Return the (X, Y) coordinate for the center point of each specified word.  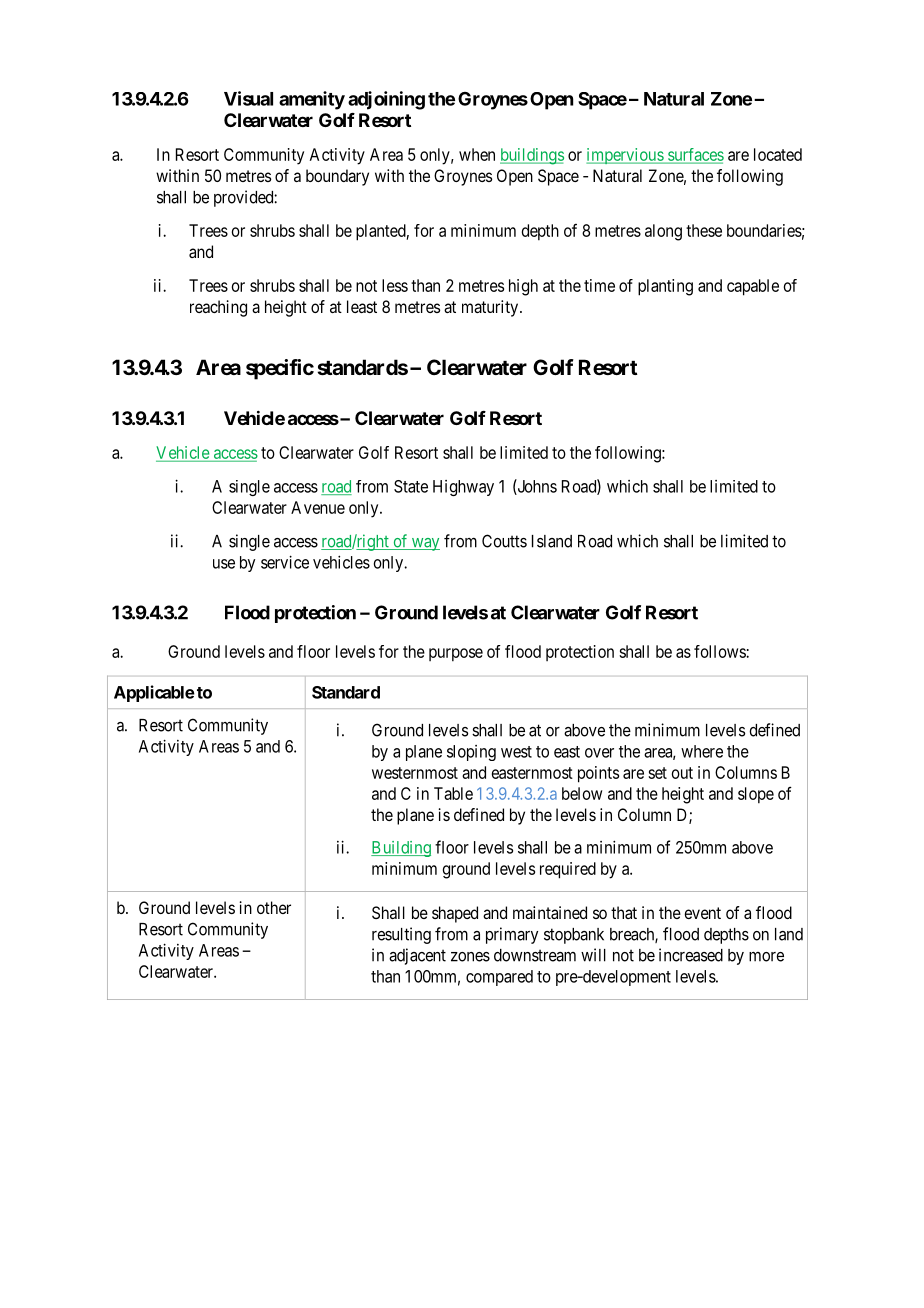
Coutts (504, 541)
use (224, 564)
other (274, 907)
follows (720, 651)
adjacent (417, 956)
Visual (248, 98)
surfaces (695, 155)
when (477, 154)
